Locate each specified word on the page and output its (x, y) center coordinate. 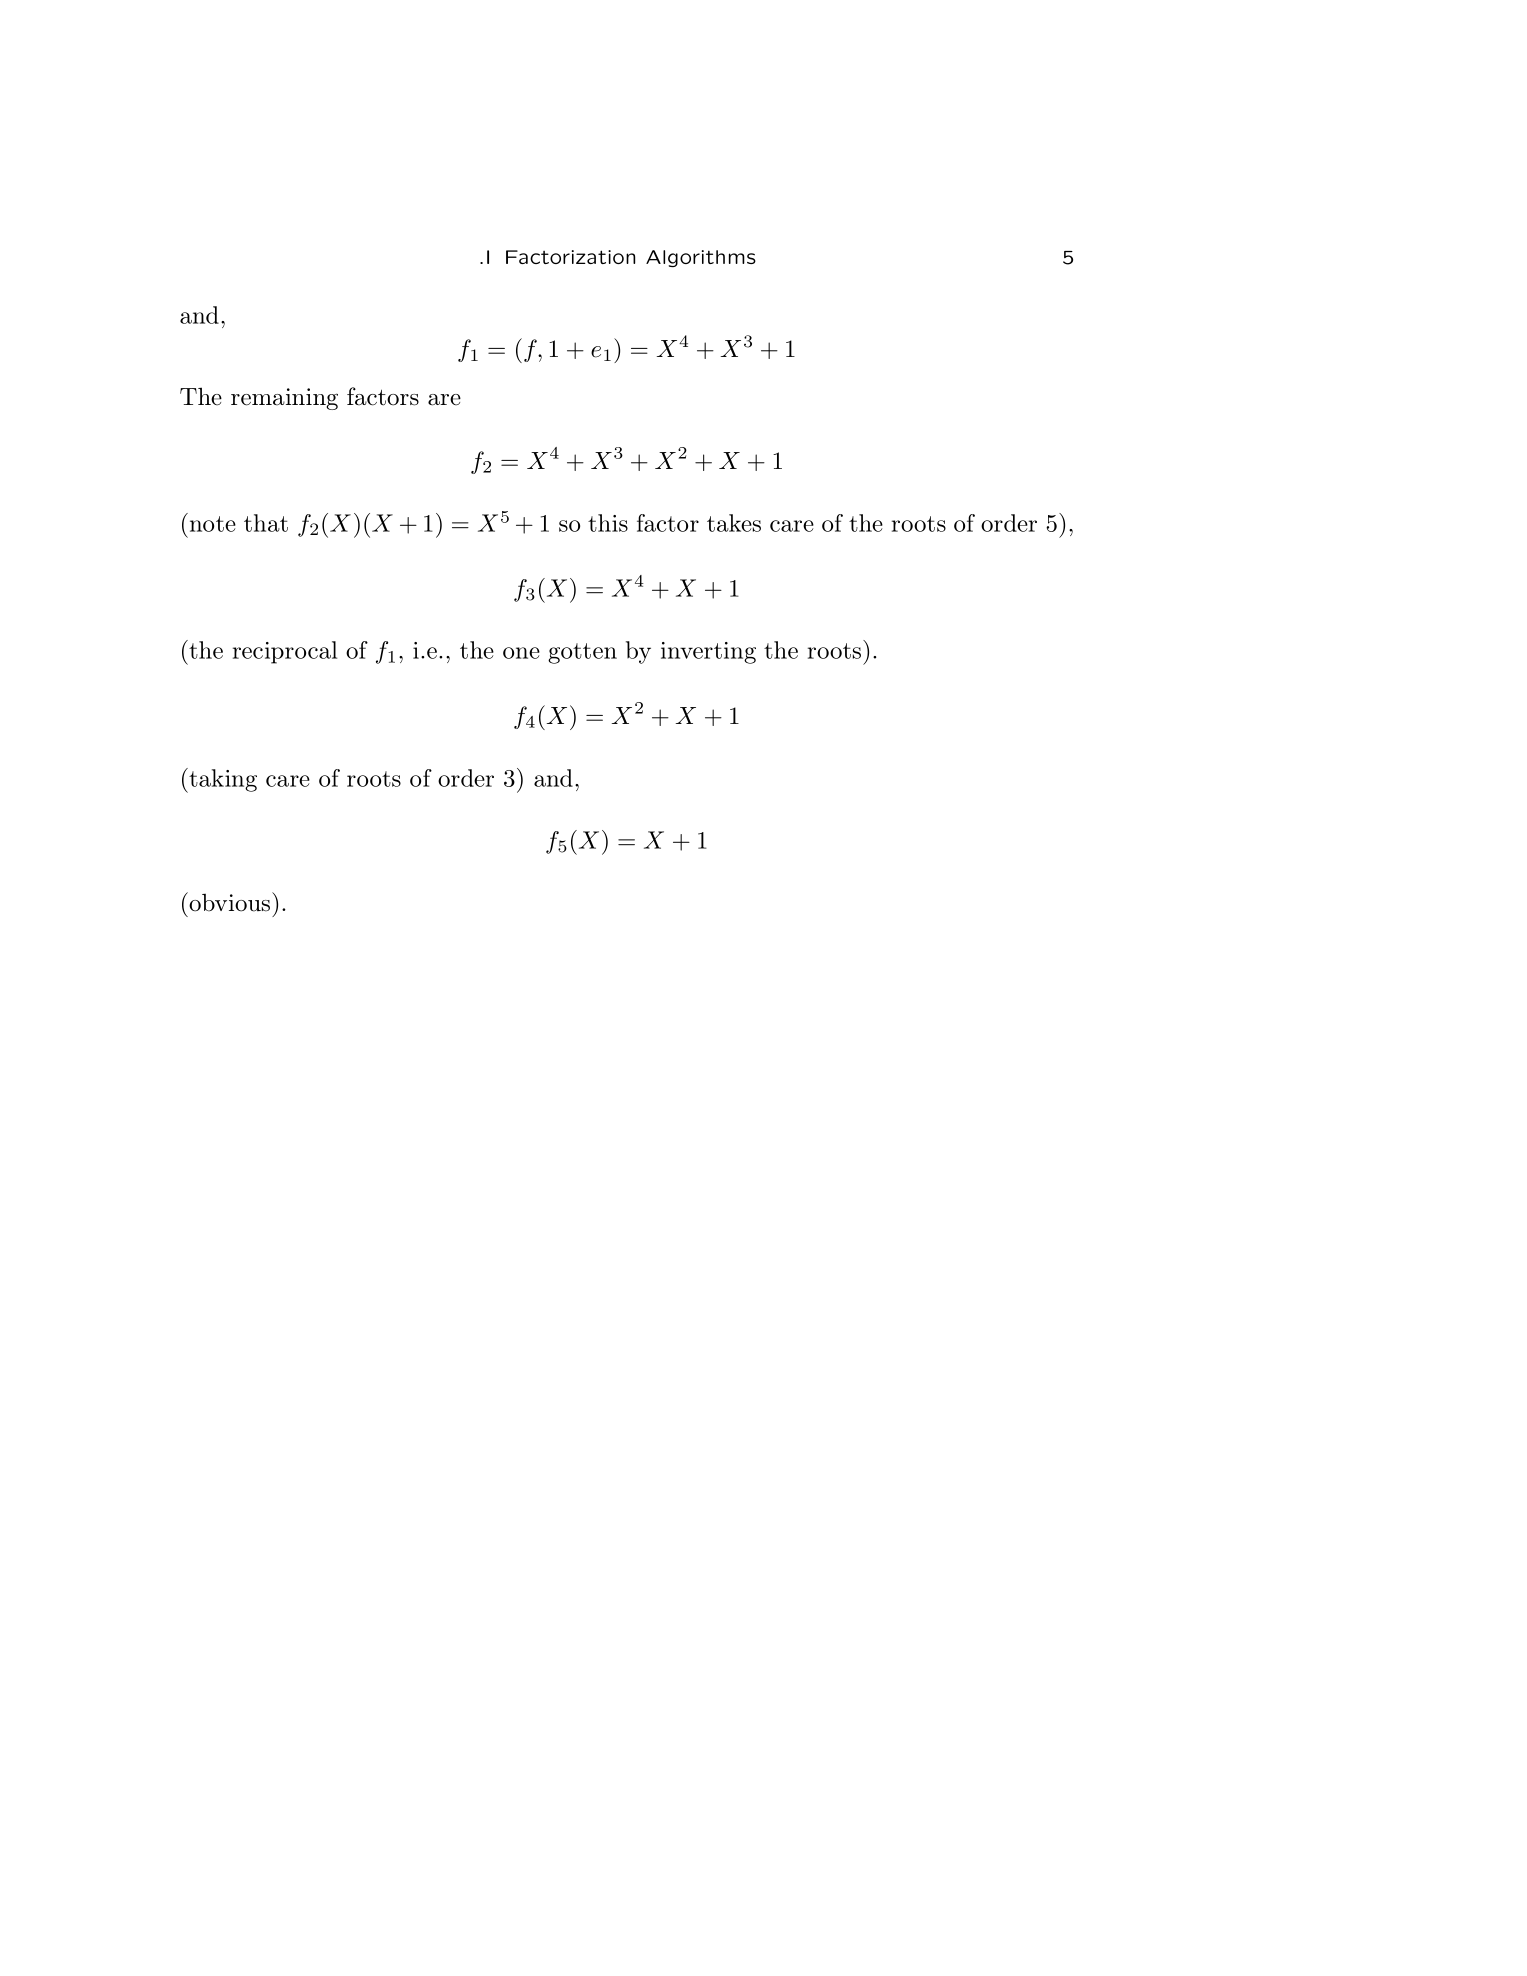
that (266, 523)
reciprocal (285, 652)
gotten (582, 653)
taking (222, 780)
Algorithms (701, 258)
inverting (708, 653)
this (608, 523)
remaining (284, 399)
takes (734, 523)
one (521, 653)
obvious (230, 902)
